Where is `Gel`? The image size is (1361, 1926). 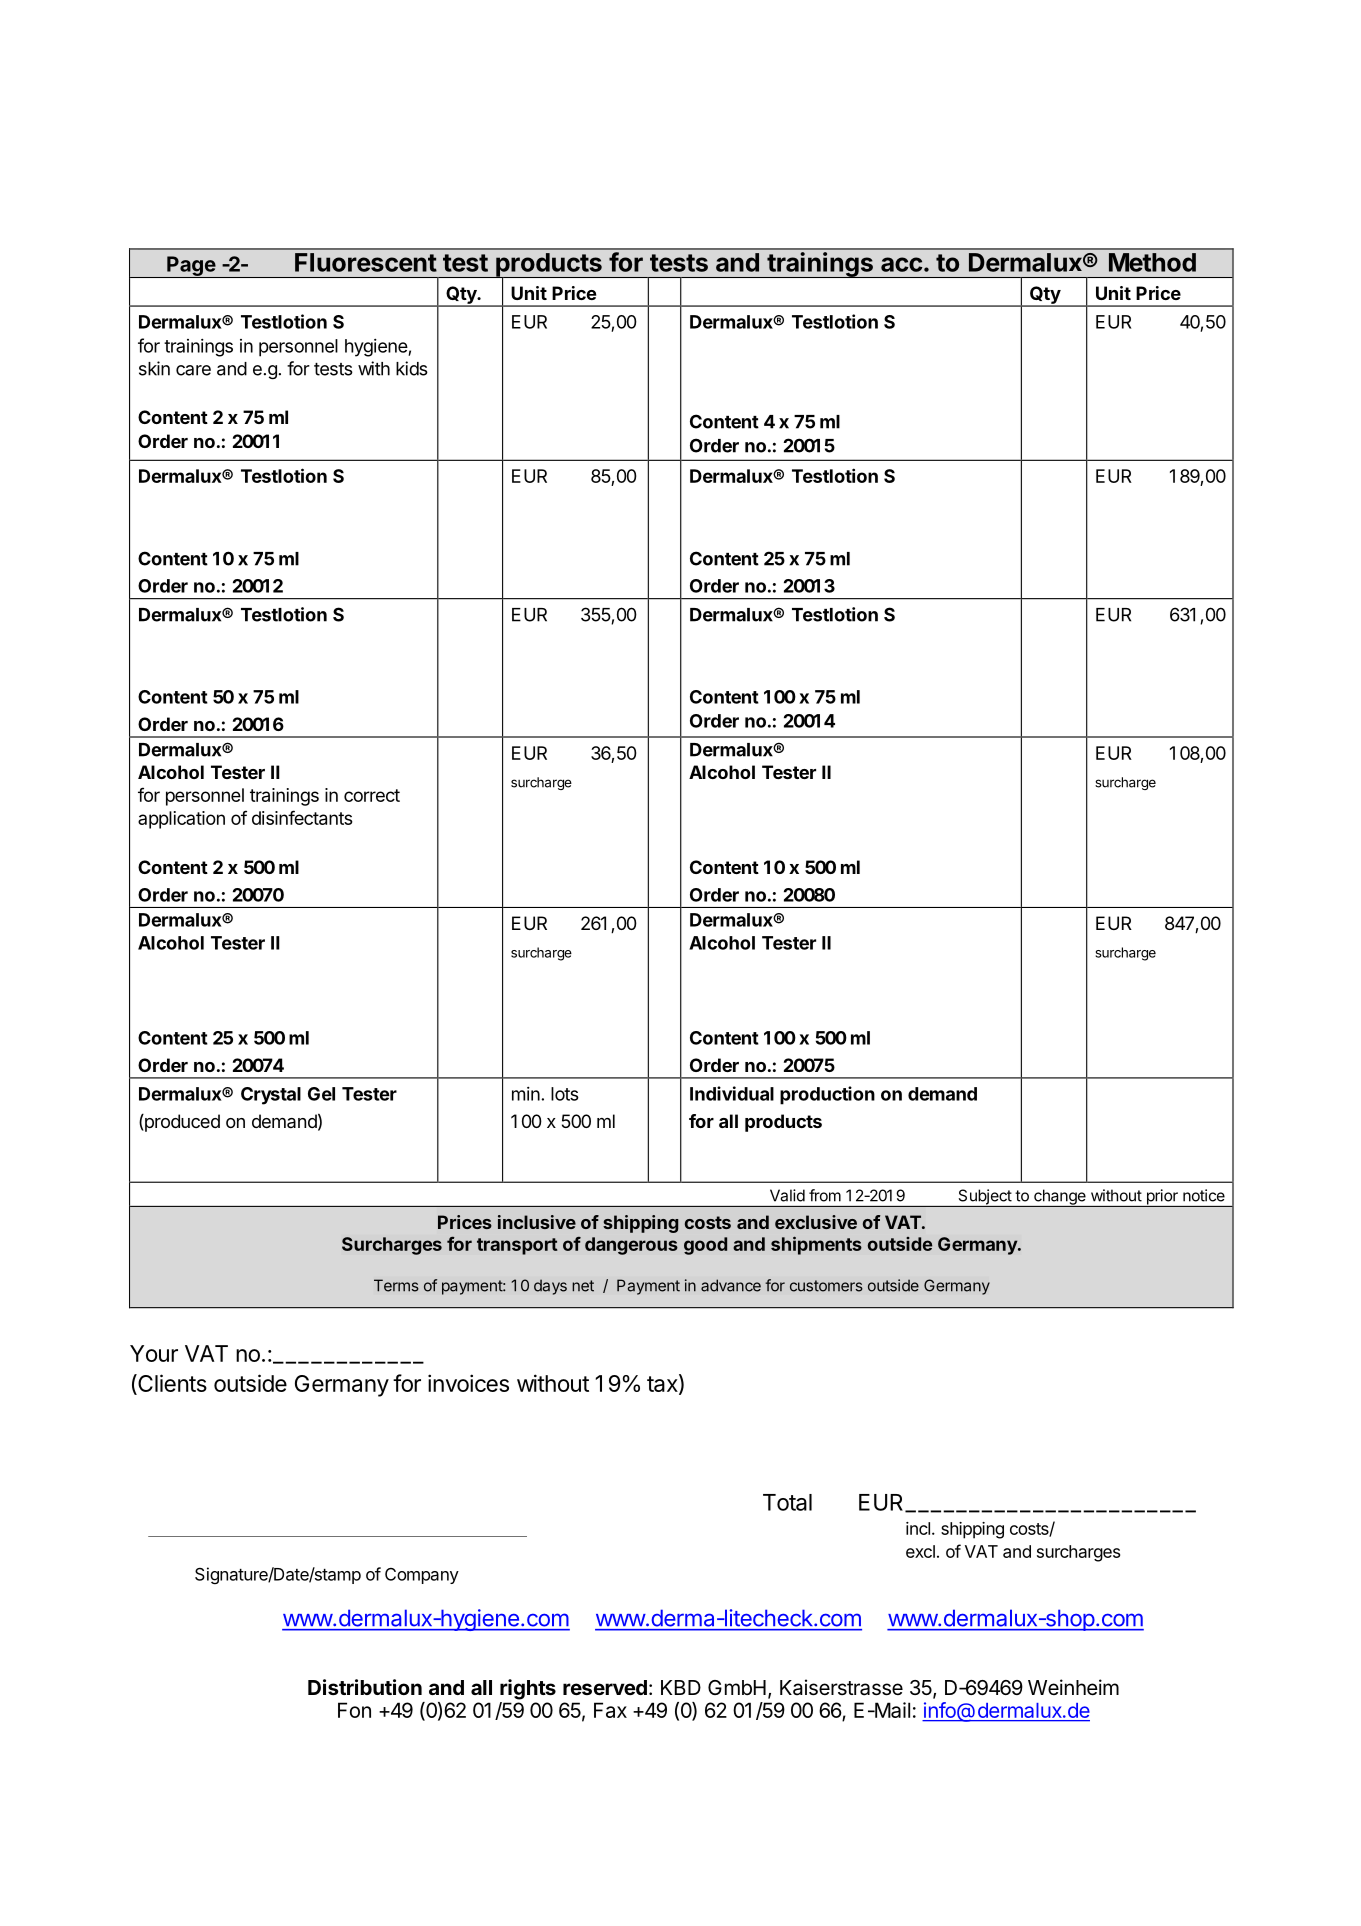 Gel is located at coordinates (321, 1094).
